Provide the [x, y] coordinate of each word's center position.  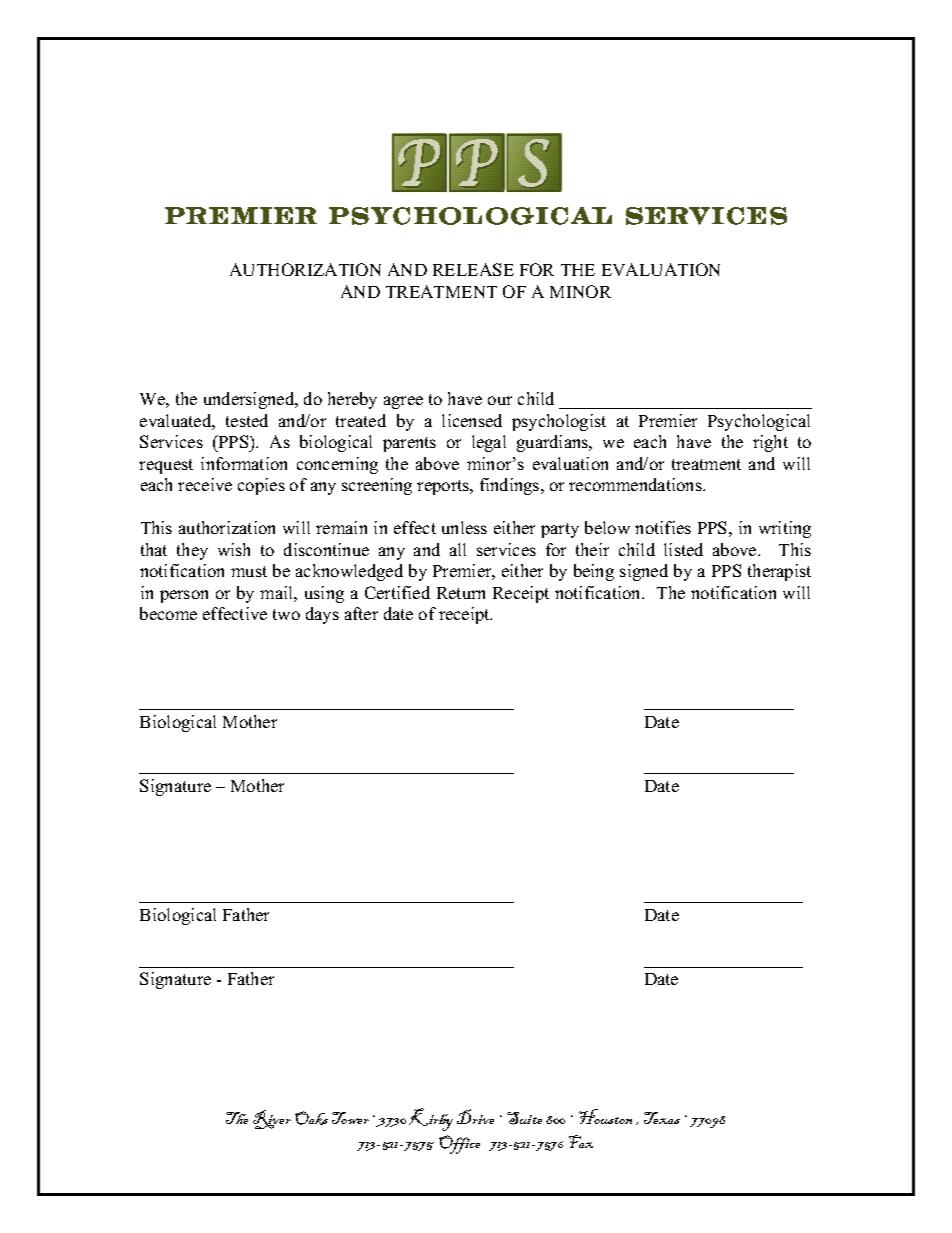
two [286, 614]
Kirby [431, 1119]
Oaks [311, 1118]
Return [461, 593]
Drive [475, 1116]
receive [205, 484]
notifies [663, 527]
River [272, 1119]
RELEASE [473, 269]
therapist [779, 572]
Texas [662, 1118]
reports [444, 487]
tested [247, 420]
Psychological [759, 422]
